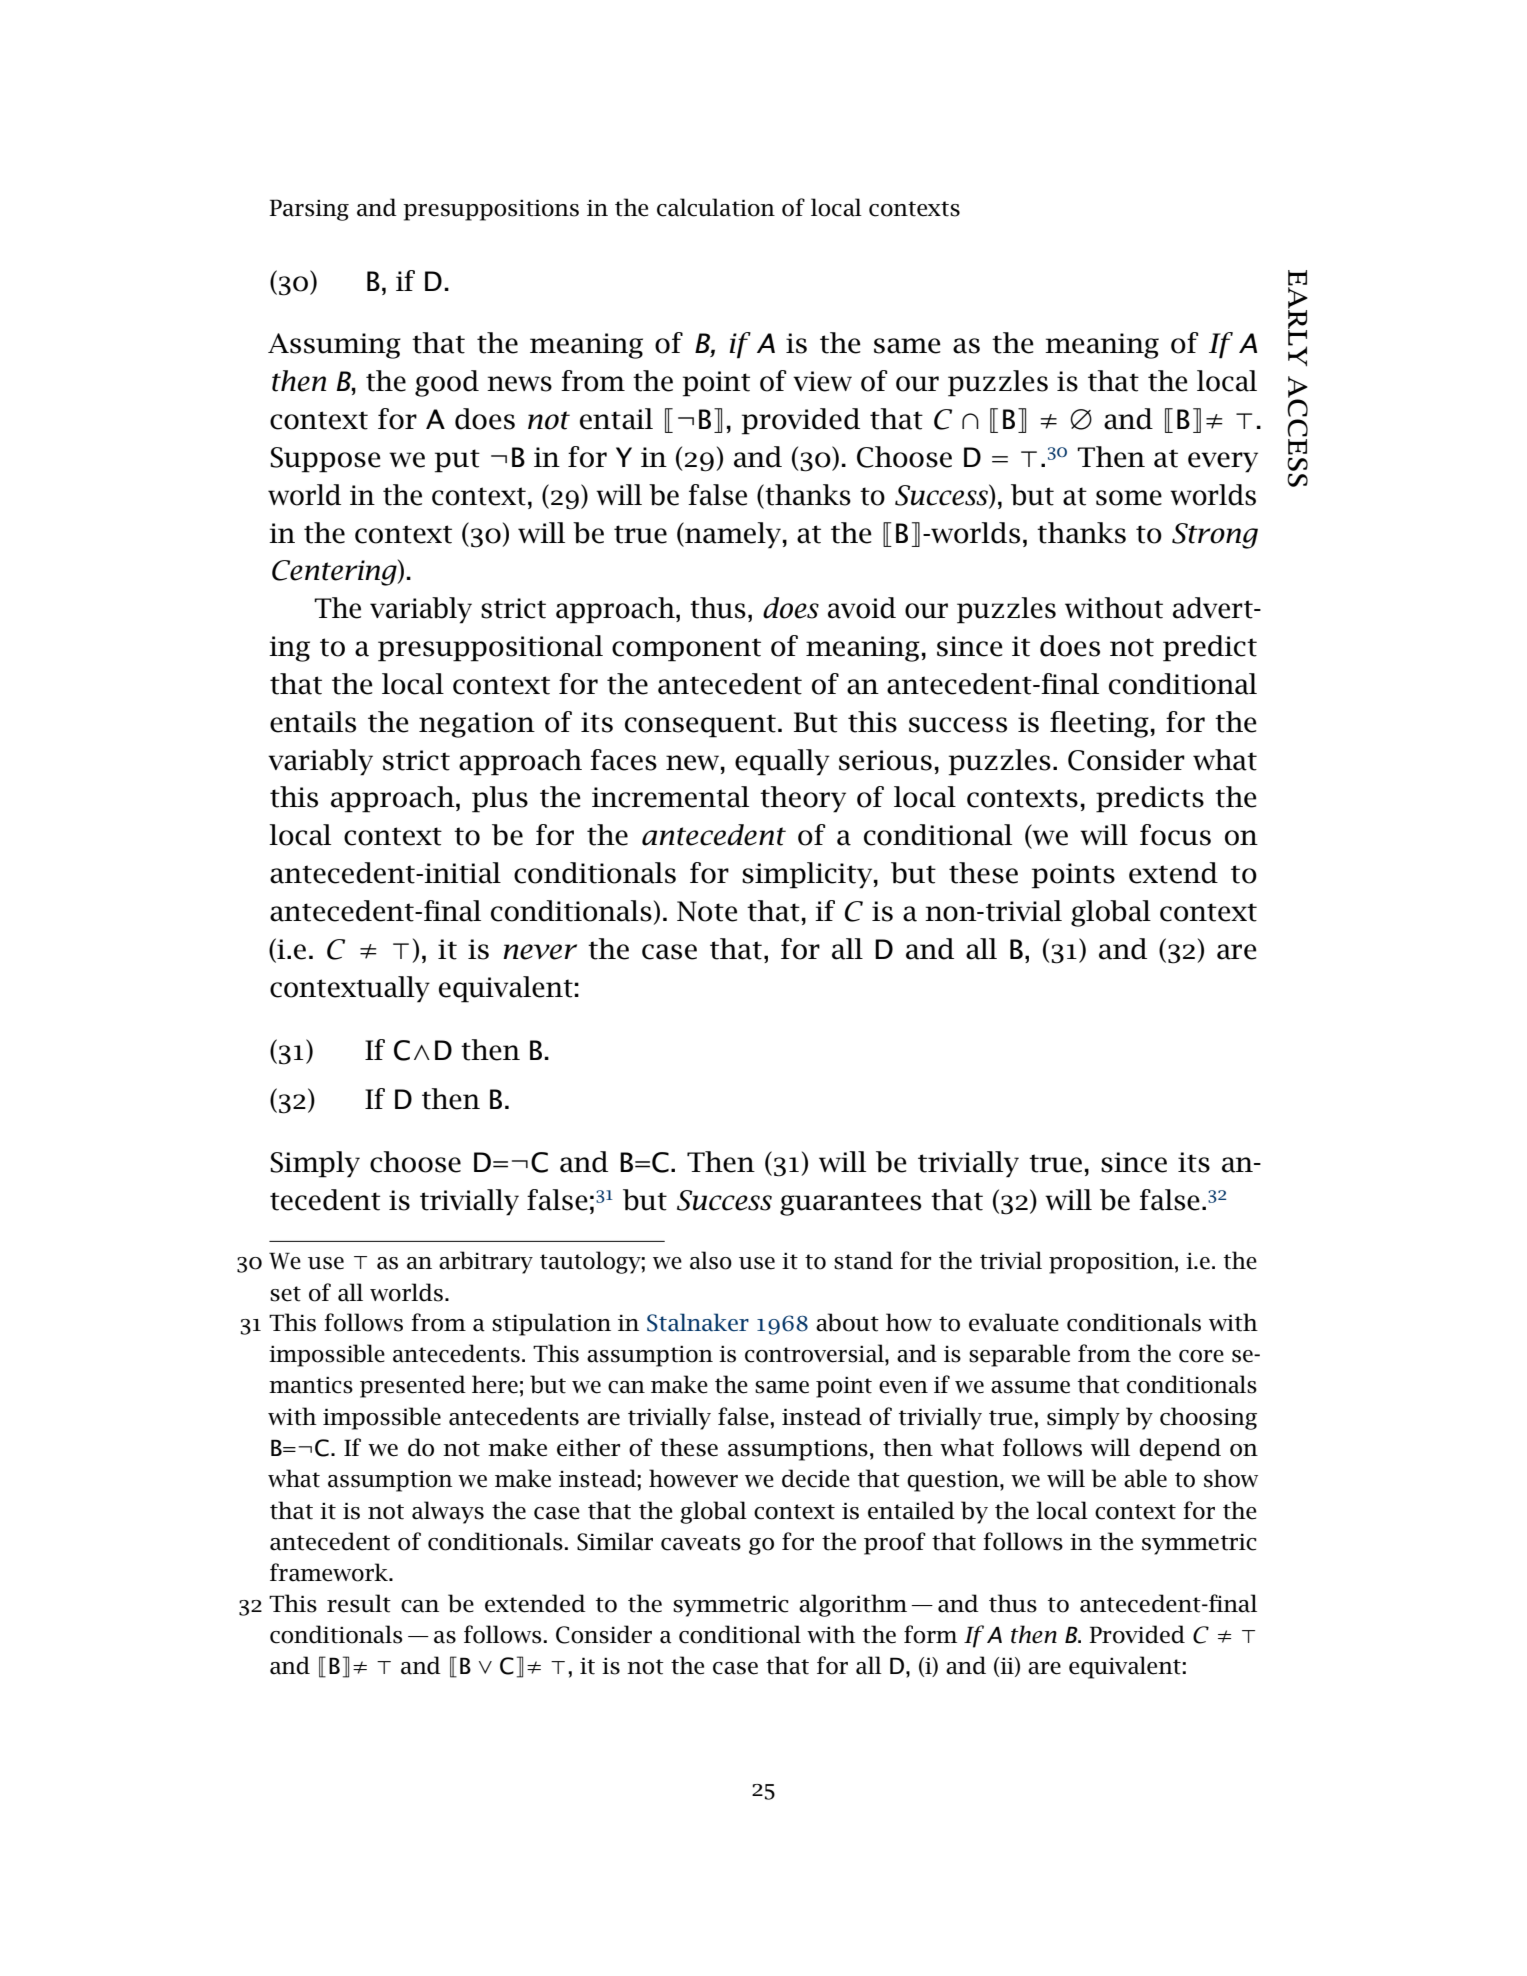 The height and width of the page is (1976, 1527). I want to click on also, so click(711, 1260).
